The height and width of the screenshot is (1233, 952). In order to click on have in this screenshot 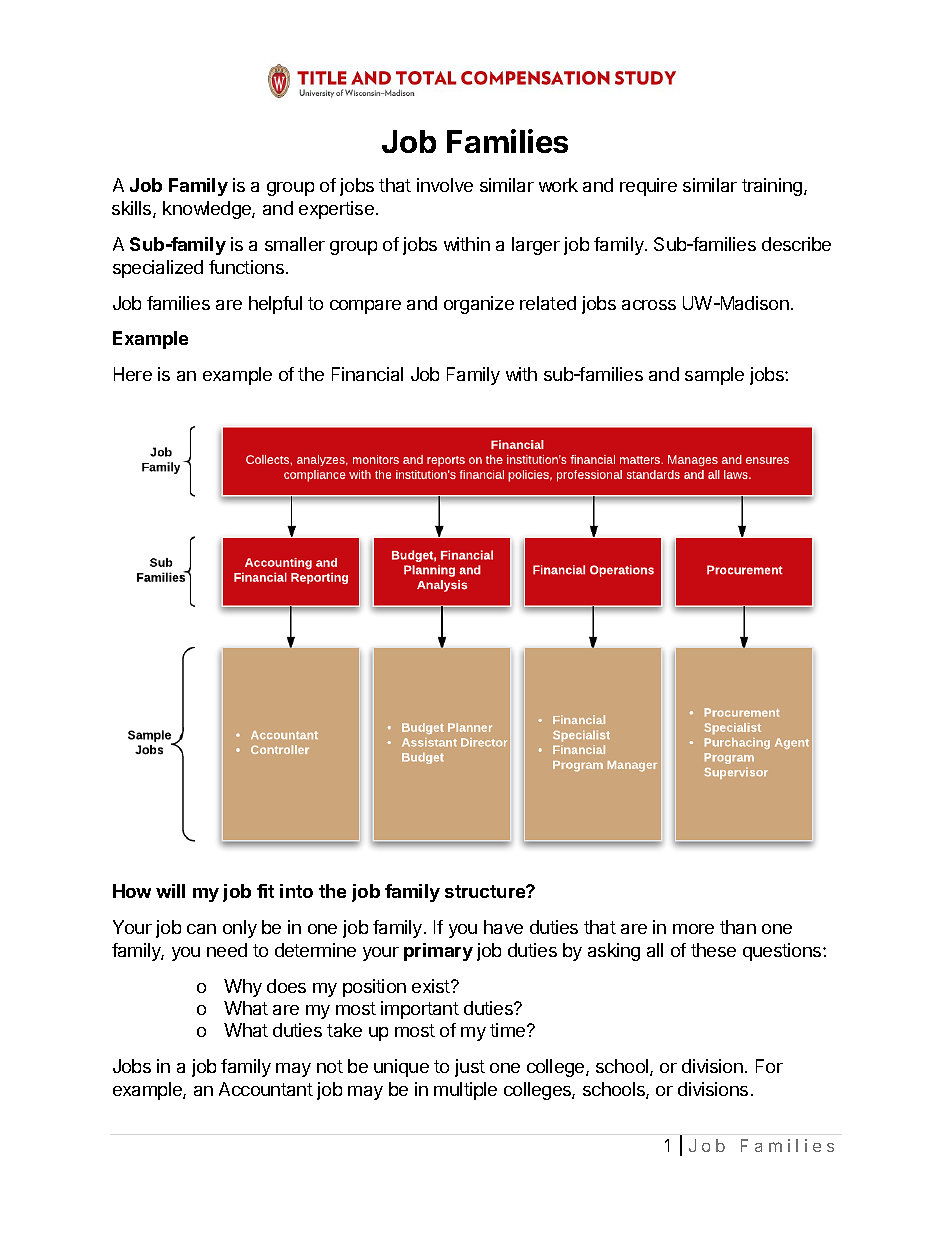, I will do `click(503, 927)`.
